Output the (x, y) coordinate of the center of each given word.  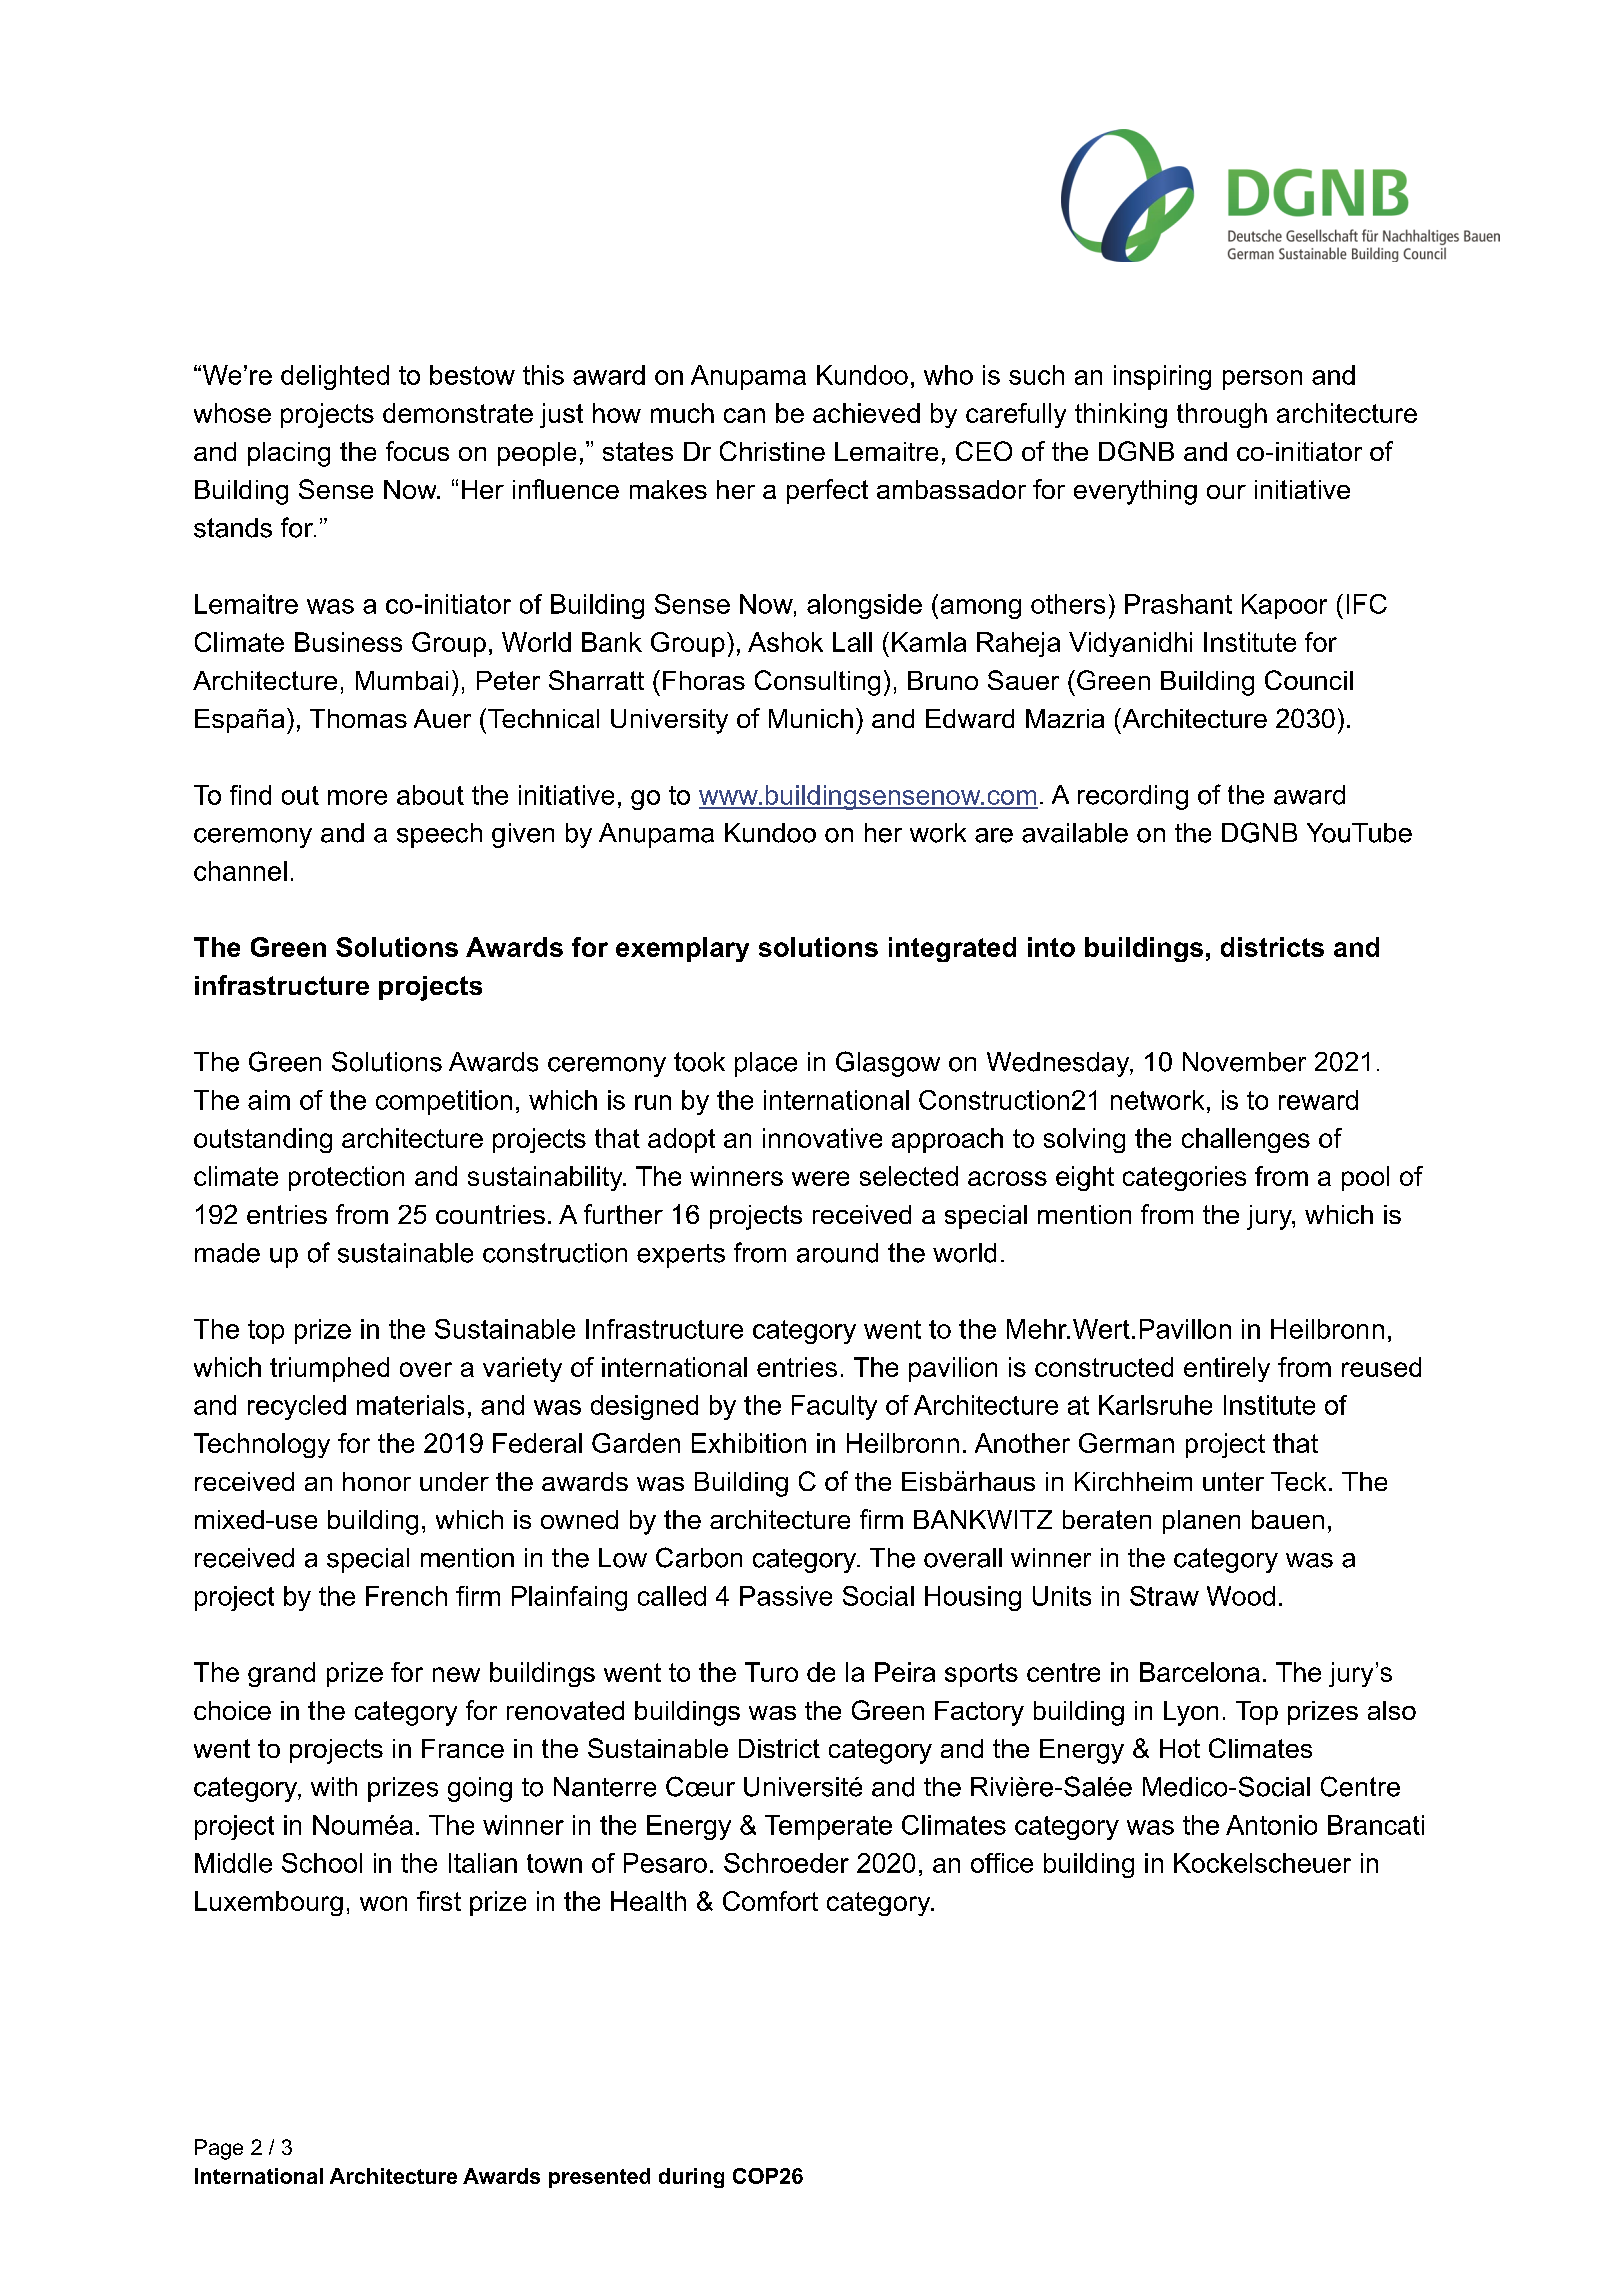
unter (1233, 1481)
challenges (1246, 1140)
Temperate (828, 1827)
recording (1133, 797)
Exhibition (749, 1443)
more (357, 797)
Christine (772, 451)
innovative (822, 1138)
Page (219, 2149)
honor (377, 1481)
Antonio (1271, 1825)
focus (417, 451)
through (1222, 415)
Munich (811, 718)
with (334, 1786)
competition (444, 1102)
